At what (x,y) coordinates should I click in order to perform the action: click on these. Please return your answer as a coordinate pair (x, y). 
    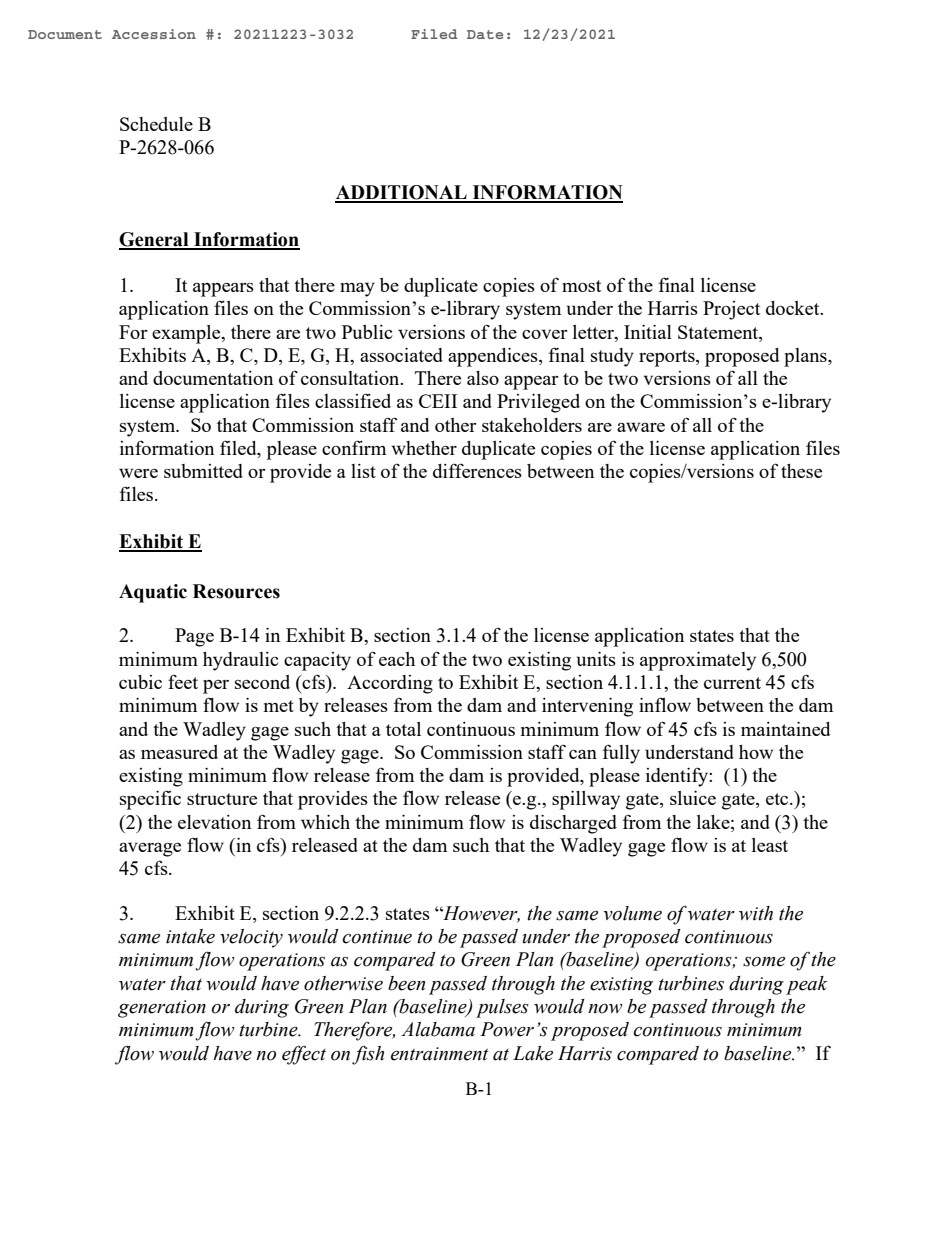
    Looking at the image, I should click on (801, 471).
